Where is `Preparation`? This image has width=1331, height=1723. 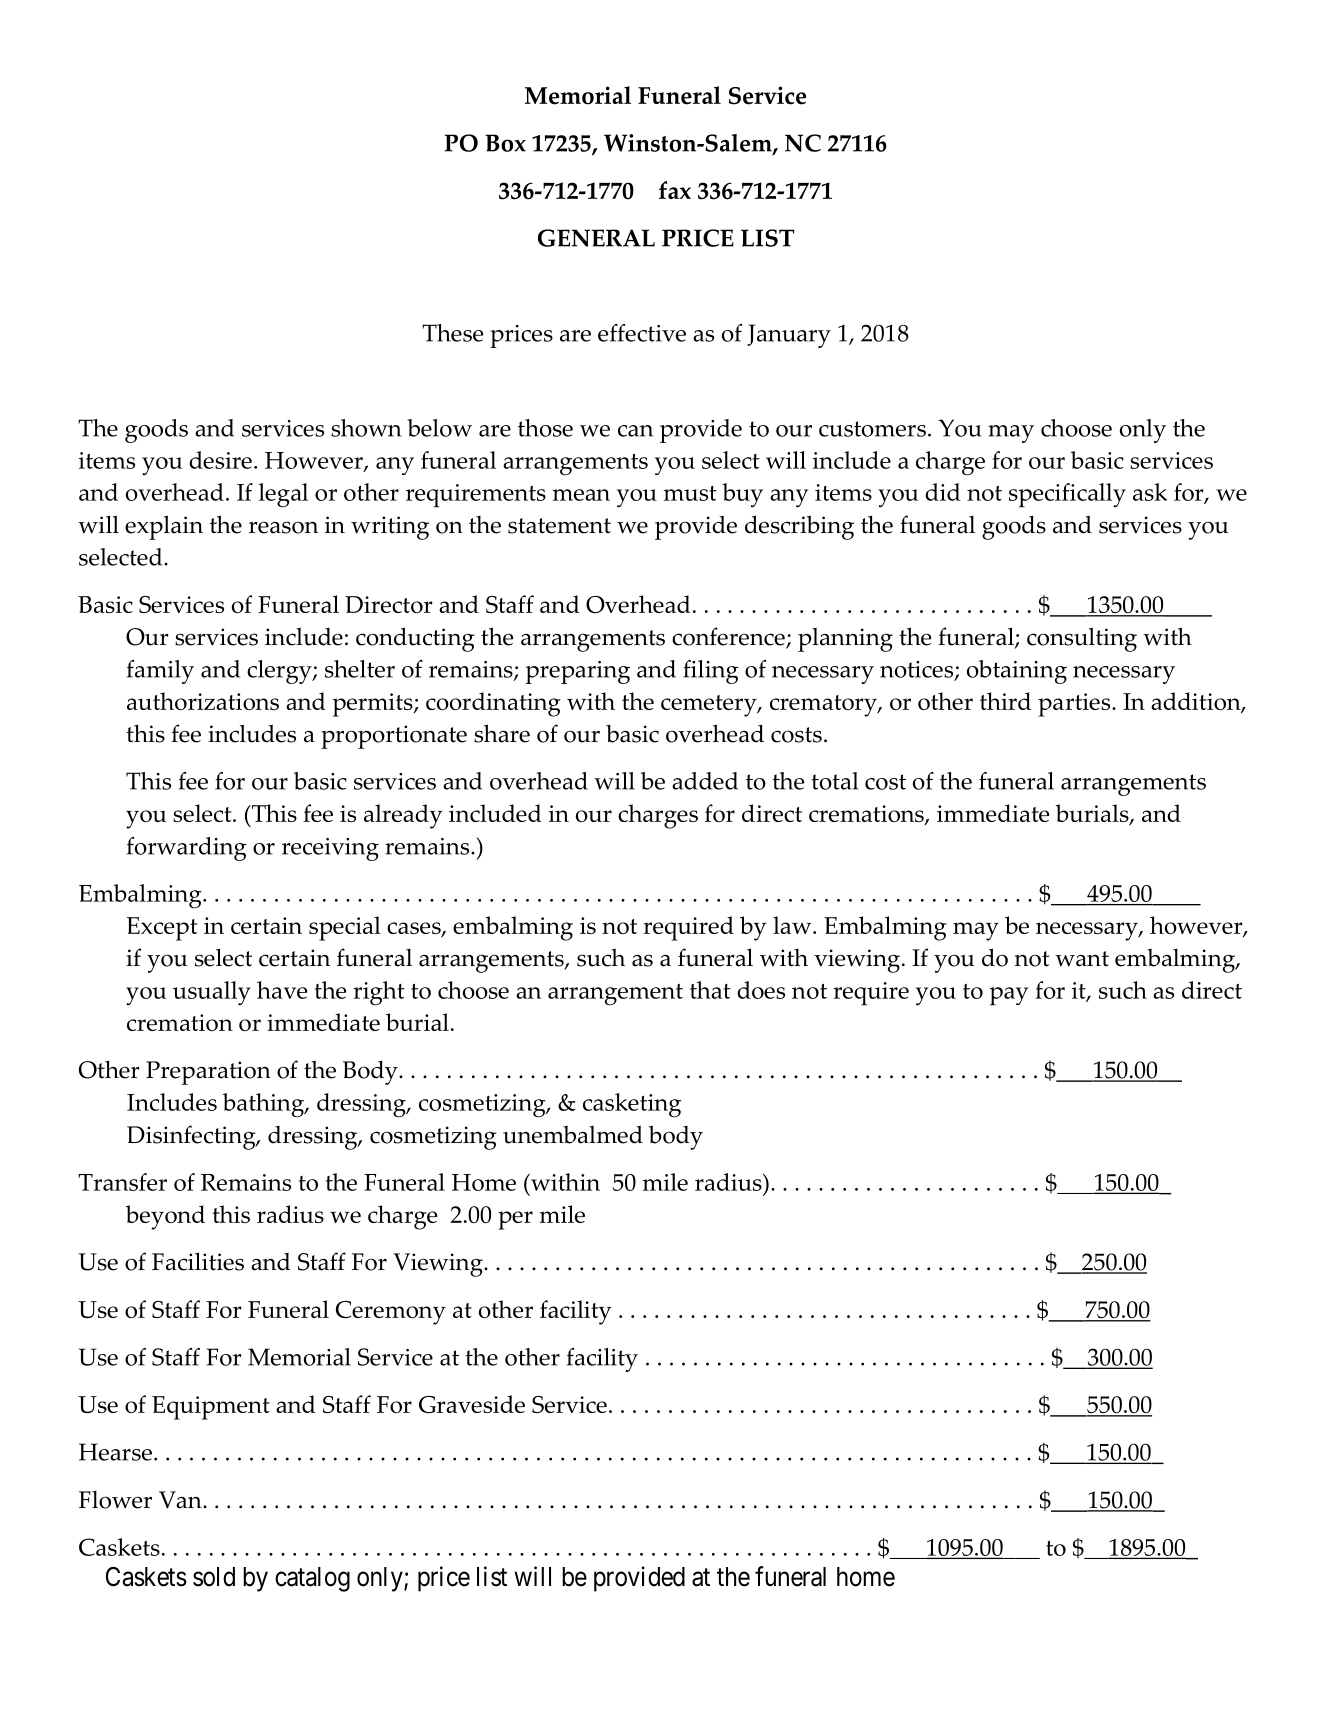
Preparation is located at coordinates (208, 1073).
